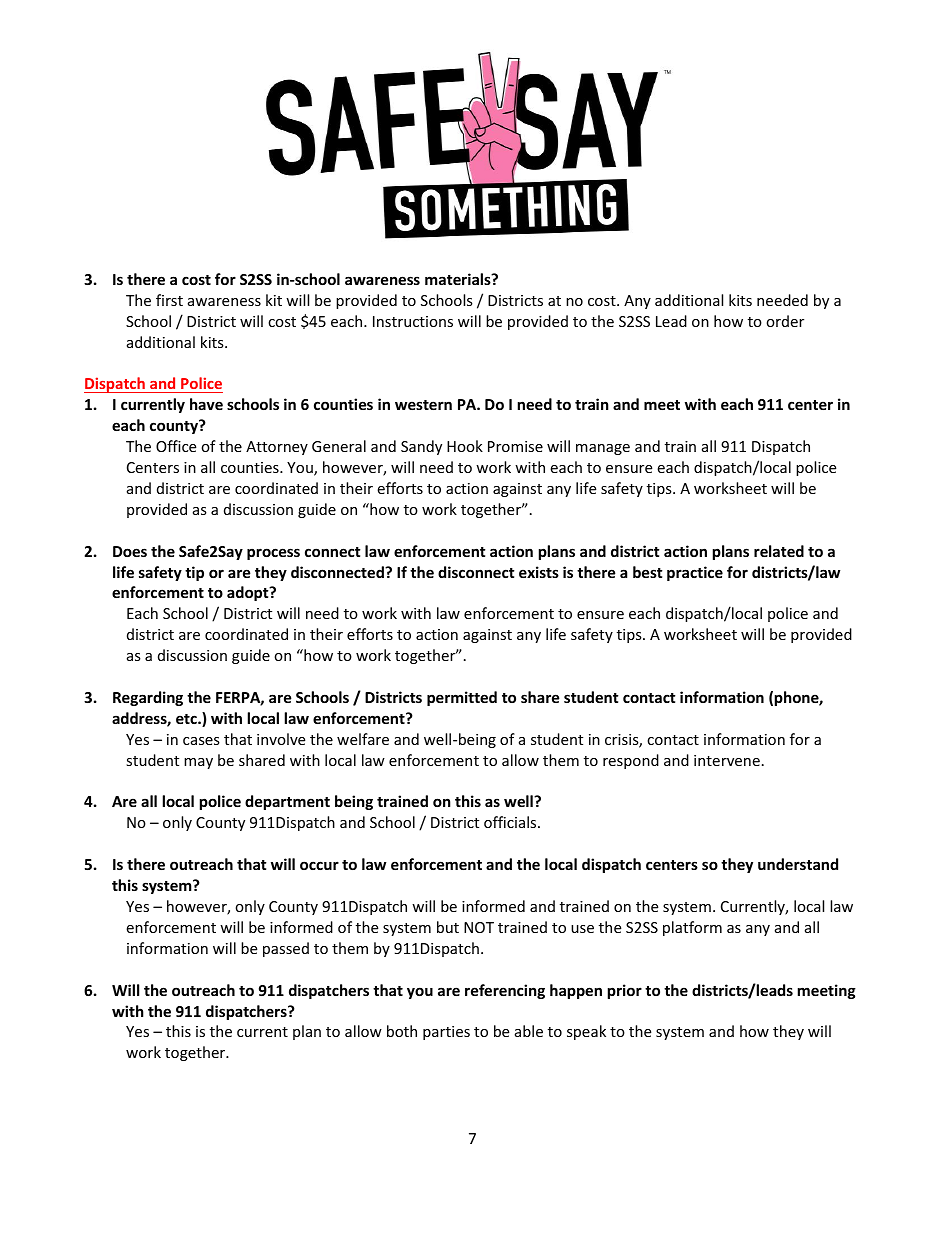  I want to click on order, so click(785, 321).
